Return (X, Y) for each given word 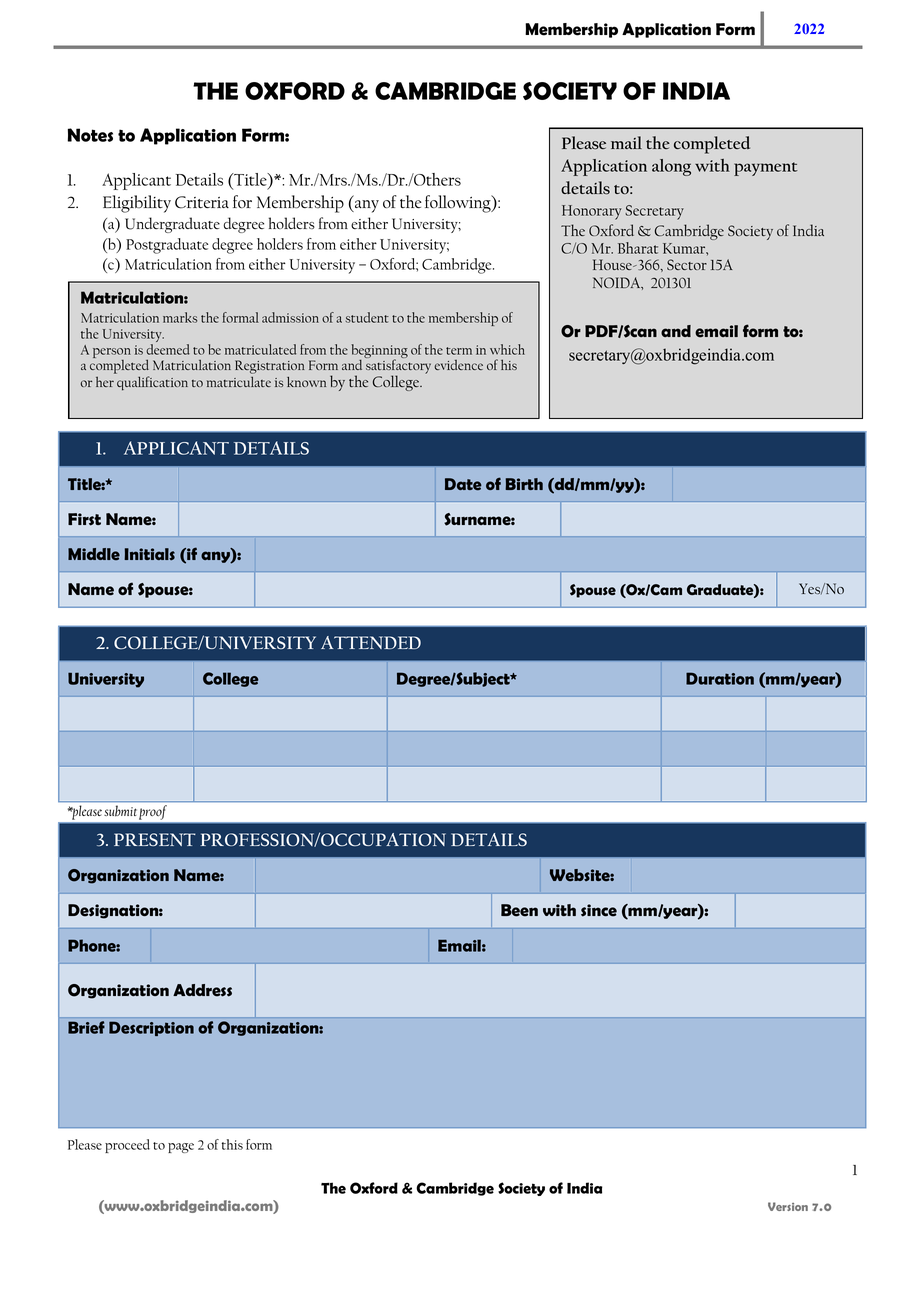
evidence (458, 365)
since (599, 910)
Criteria (202, 202)
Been (519, 910)
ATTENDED (371, 642)
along (671, 167)
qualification (152, 383)
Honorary (592, 212)
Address (202, 990)
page (181, 1148)
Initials (149, 554)
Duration (720, 678)
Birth (524, 484)
